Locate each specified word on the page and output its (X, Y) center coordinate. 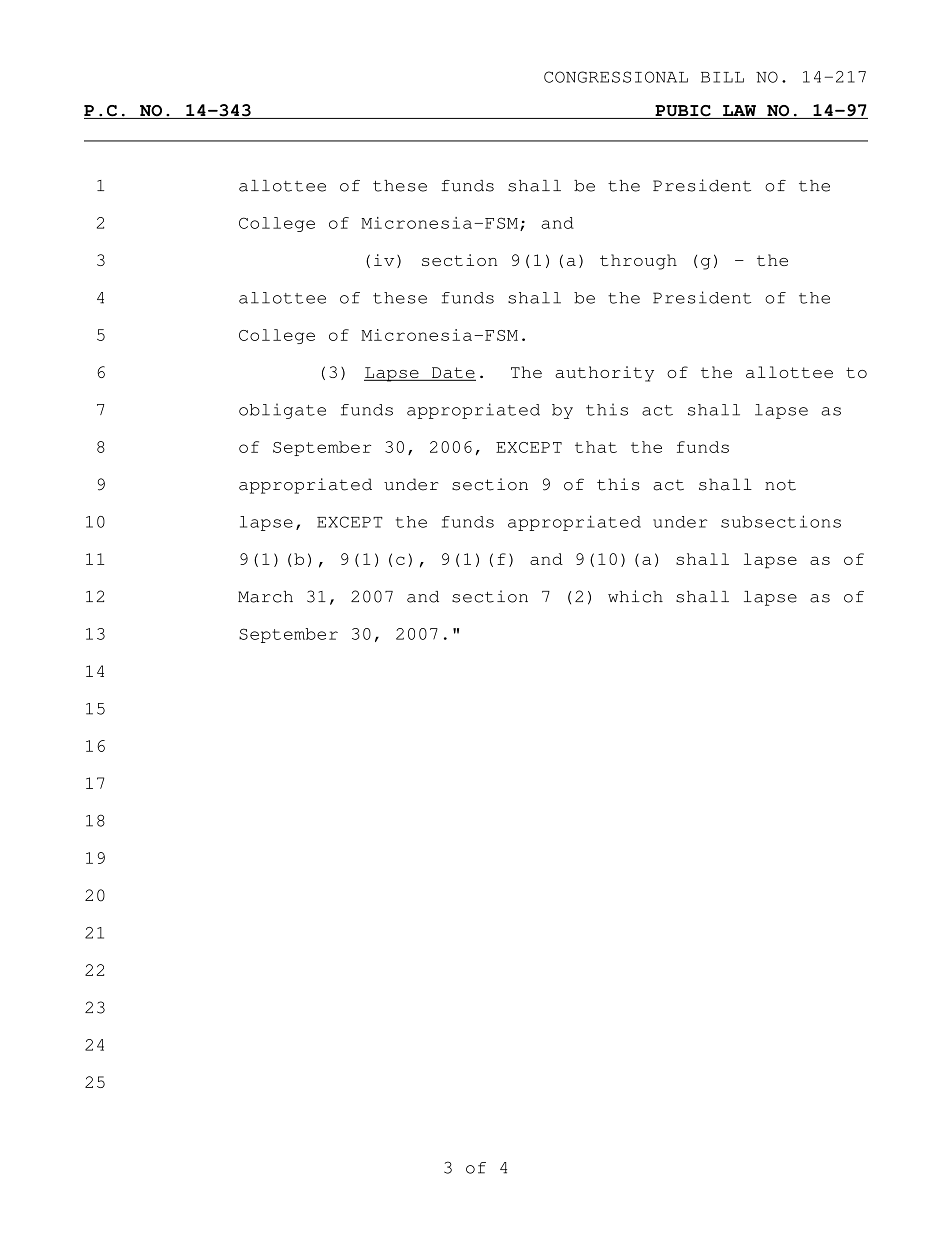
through (638, 262)
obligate (282, 411)
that (596, 447)
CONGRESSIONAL (616, 77)
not (780, 485)
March (265, 597)
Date (453, 374)
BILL (722, 77)
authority (604, 374)
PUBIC (683, 112)
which (635, 596)
